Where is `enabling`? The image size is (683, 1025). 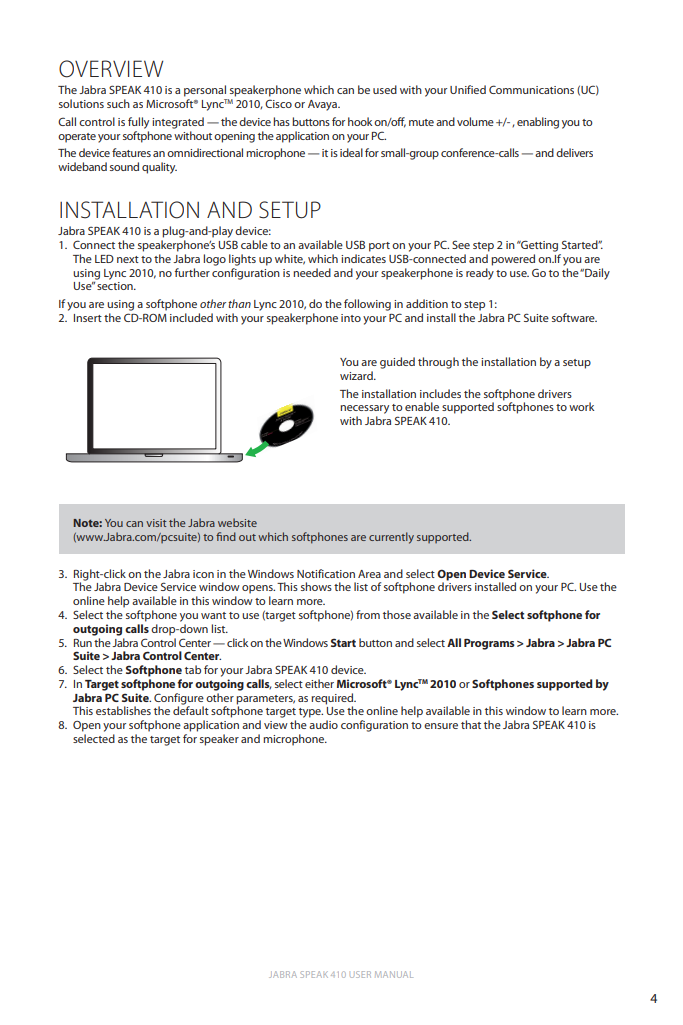
enabling is located at coordinates (538, 123).
